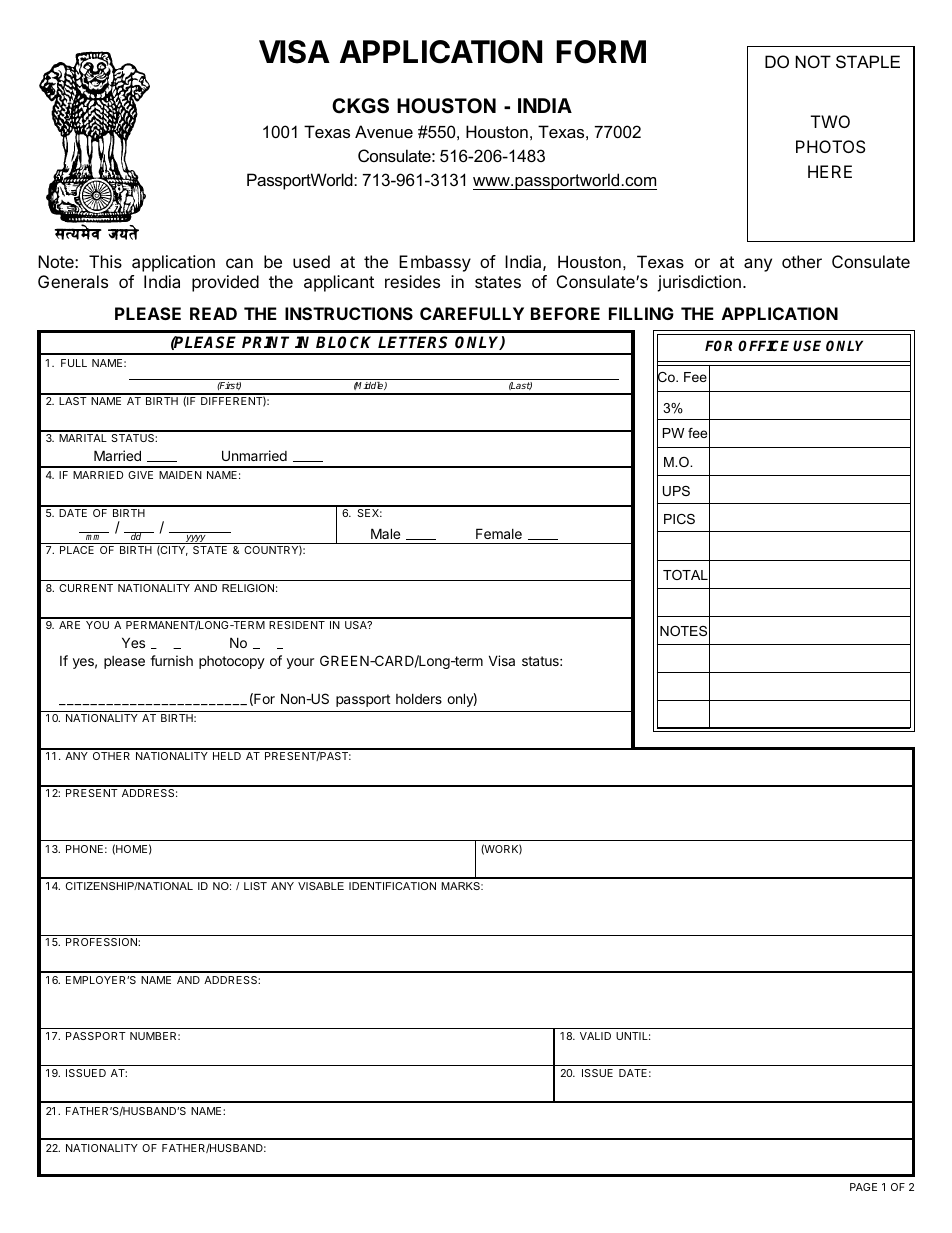  Describe the element at coordinates (384, 131) in the screenshot. I see `Avenue` at that location.
